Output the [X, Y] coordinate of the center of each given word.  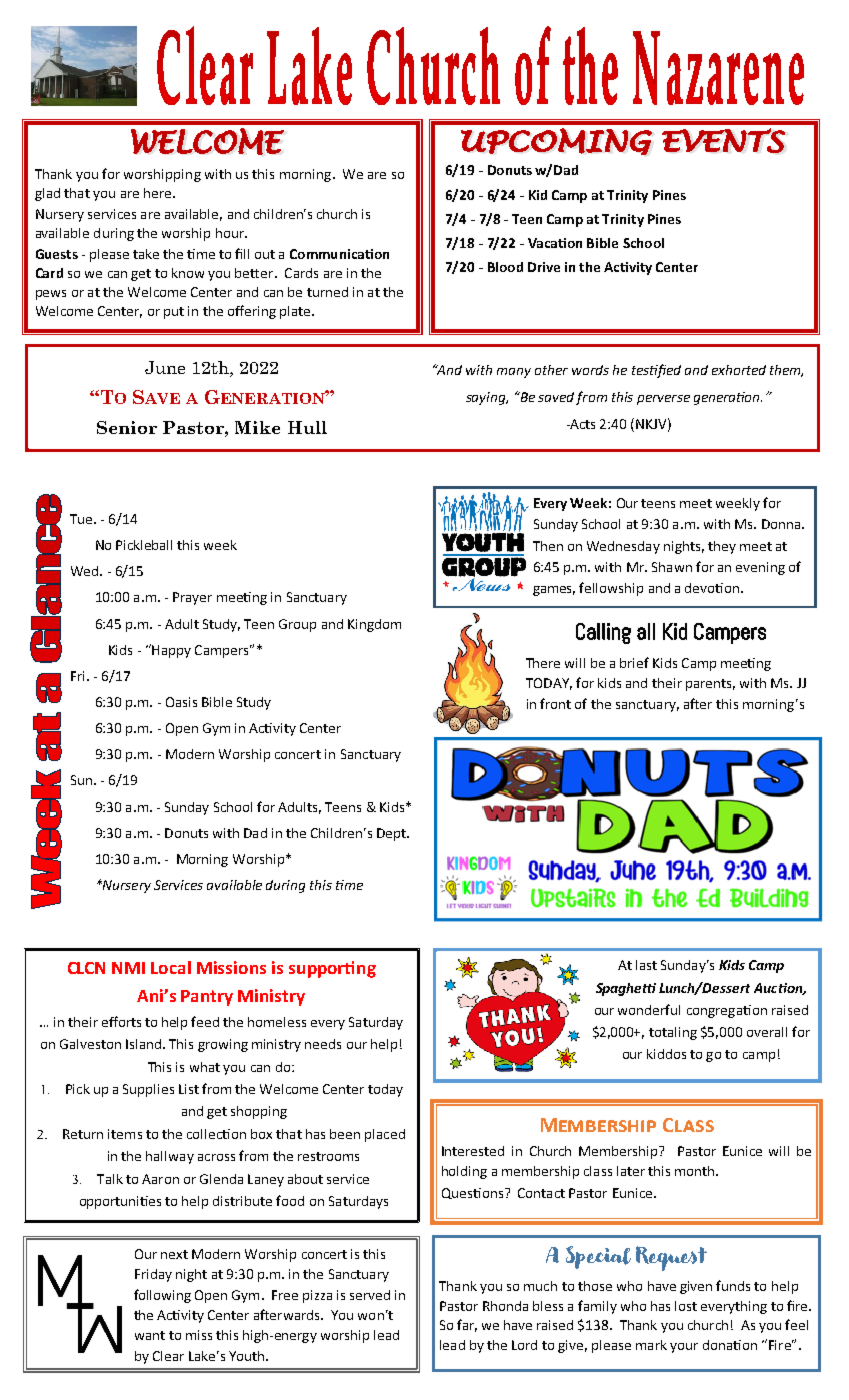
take [146, 254]
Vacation [555, 243]
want [150, 1335]
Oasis [181, 702]
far [467, 1325]
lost [686, 1306]
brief [634, 662]
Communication [339, 254]
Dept [392, 834]
